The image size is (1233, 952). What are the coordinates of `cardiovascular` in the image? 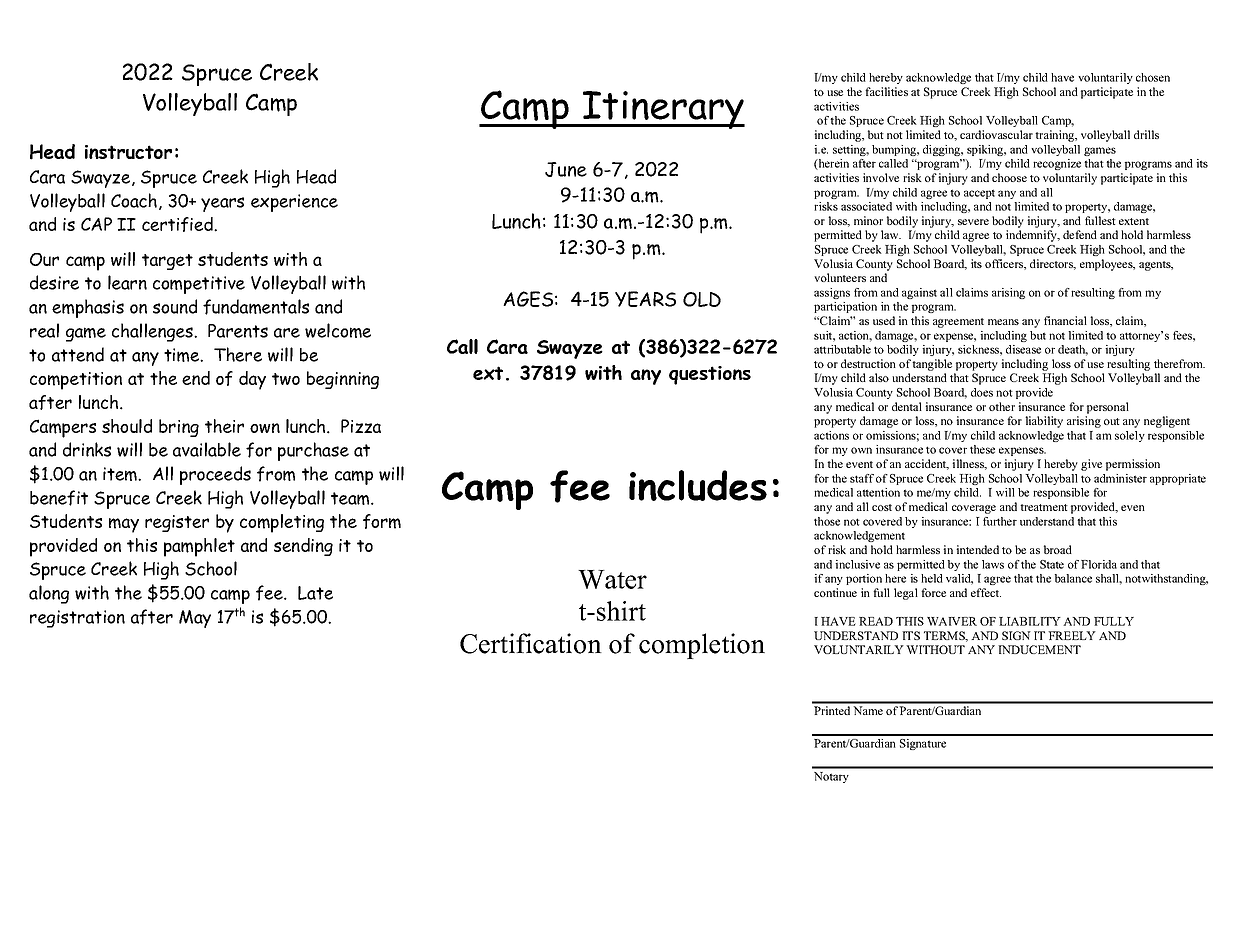 It's located at (996, 134).
